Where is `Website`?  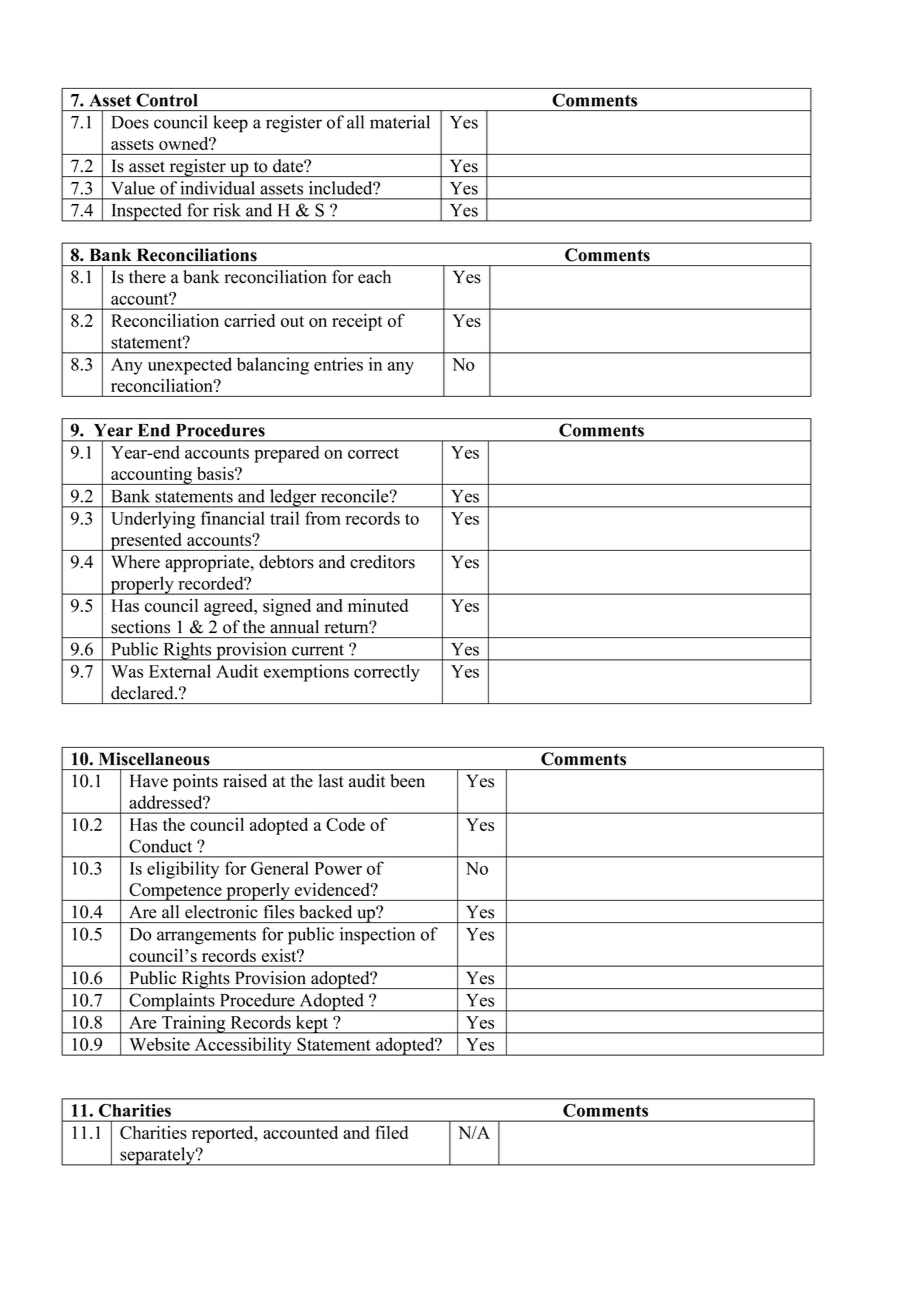
Website is located at coordinates (160, 1044).
